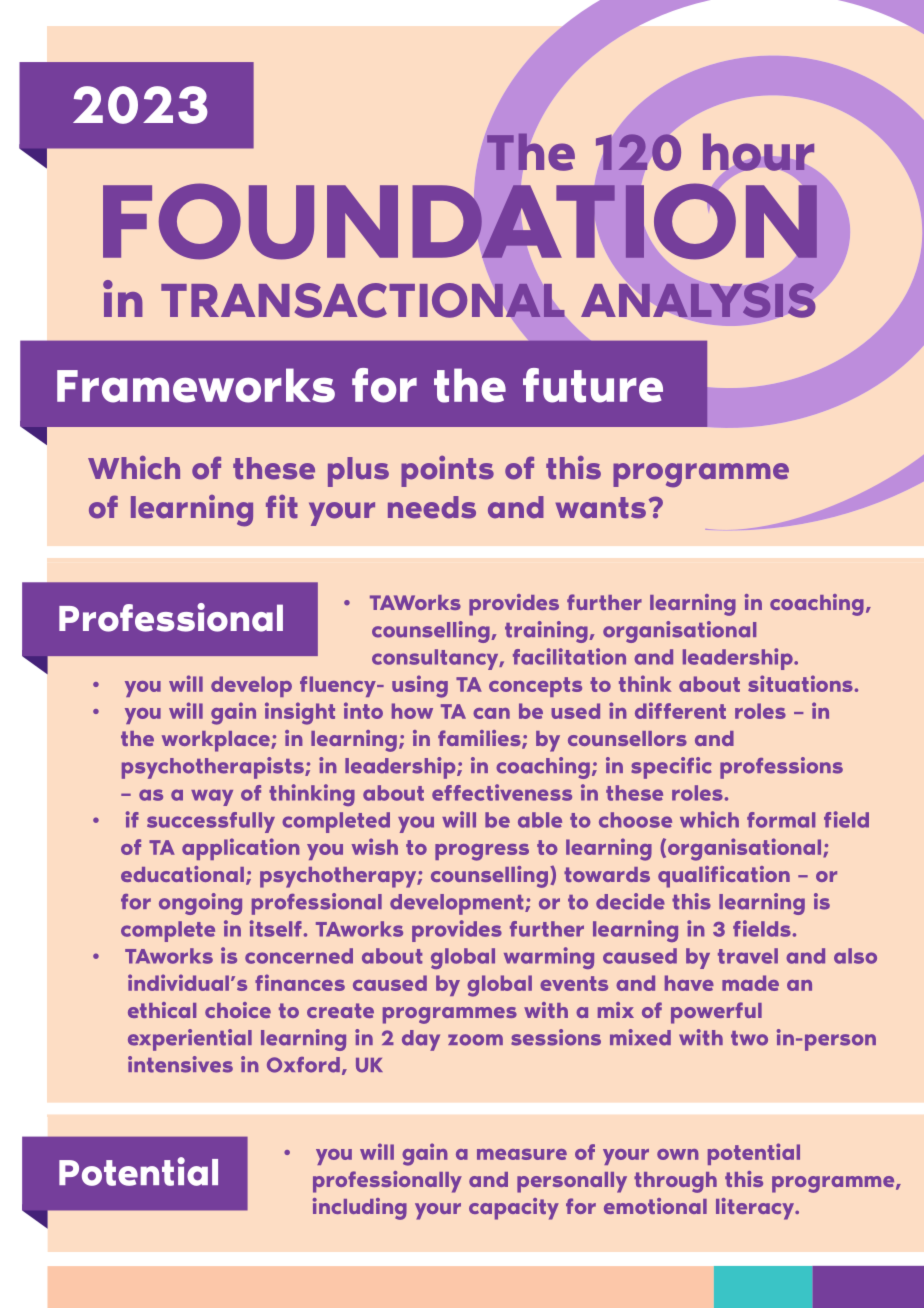 Image resolution: width=924 pixels, height=1308 pixels. Describe the element at coordinates (758, 152) in the page. I see `hour` at that location.
